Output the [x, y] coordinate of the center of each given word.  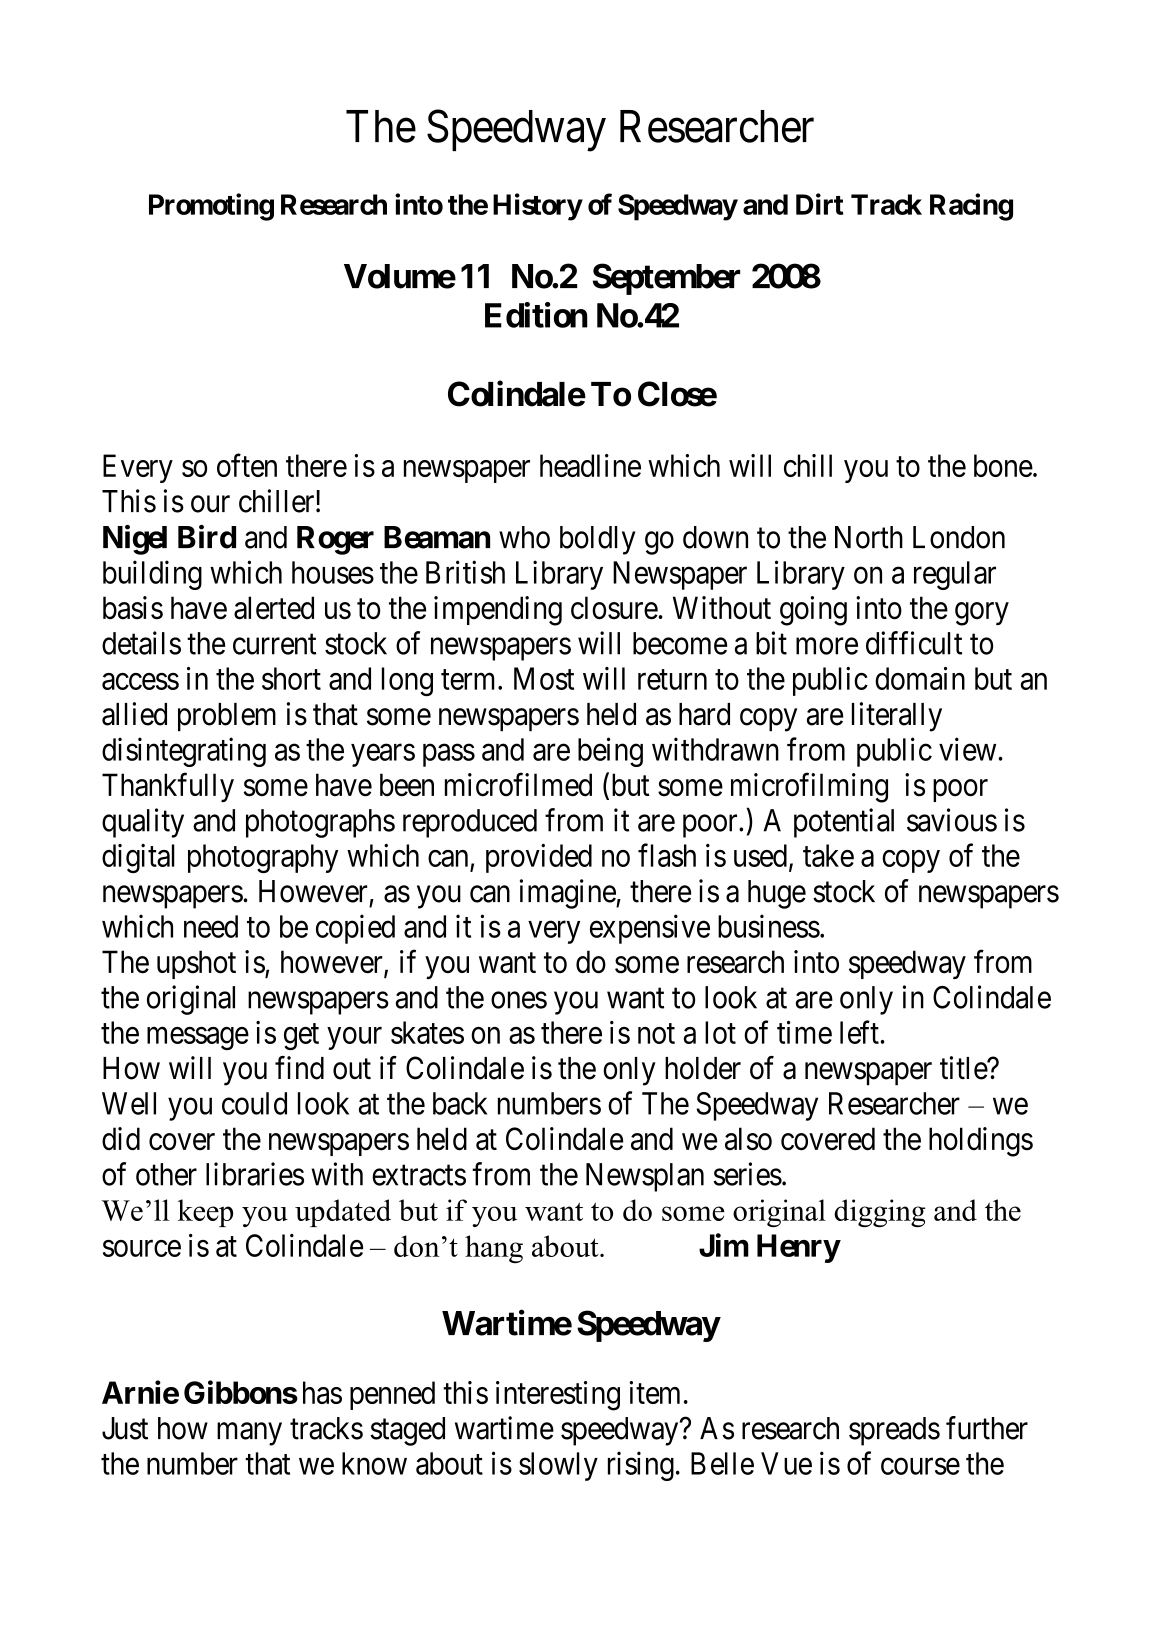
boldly [597, 540]
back [460, 1103]
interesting [558, 1396]
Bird [207, 537]
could [254, 1103]
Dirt [820, 204]
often [247, 465]
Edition [536, 315]
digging [880, 1213]
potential [844, 823]
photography [263, 858]
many [249, 1434]
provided [539, 858]
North [869, 537]
